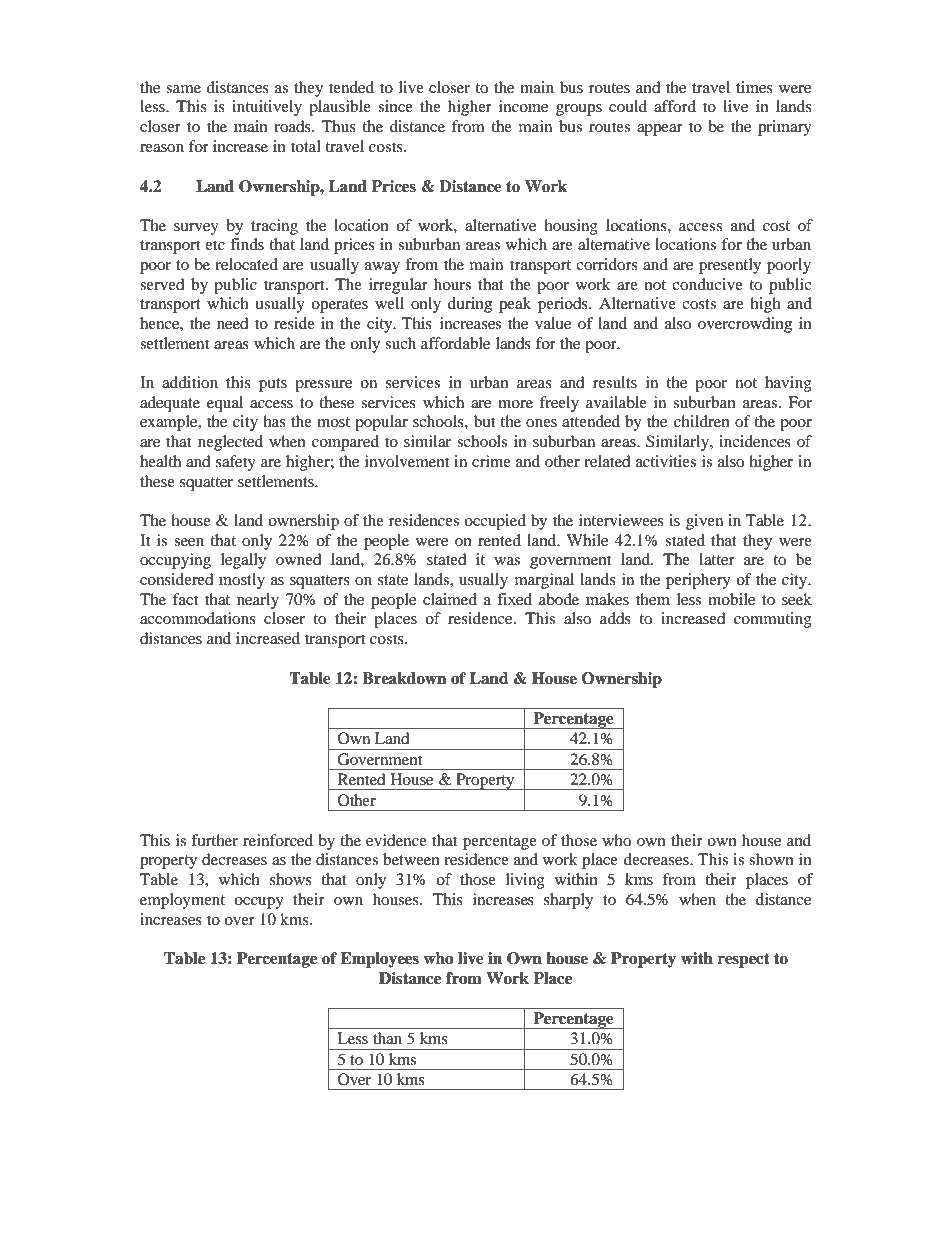 The width and height of the screenshot is (952, 1233). I want to click on respect, so click(744, 960).
